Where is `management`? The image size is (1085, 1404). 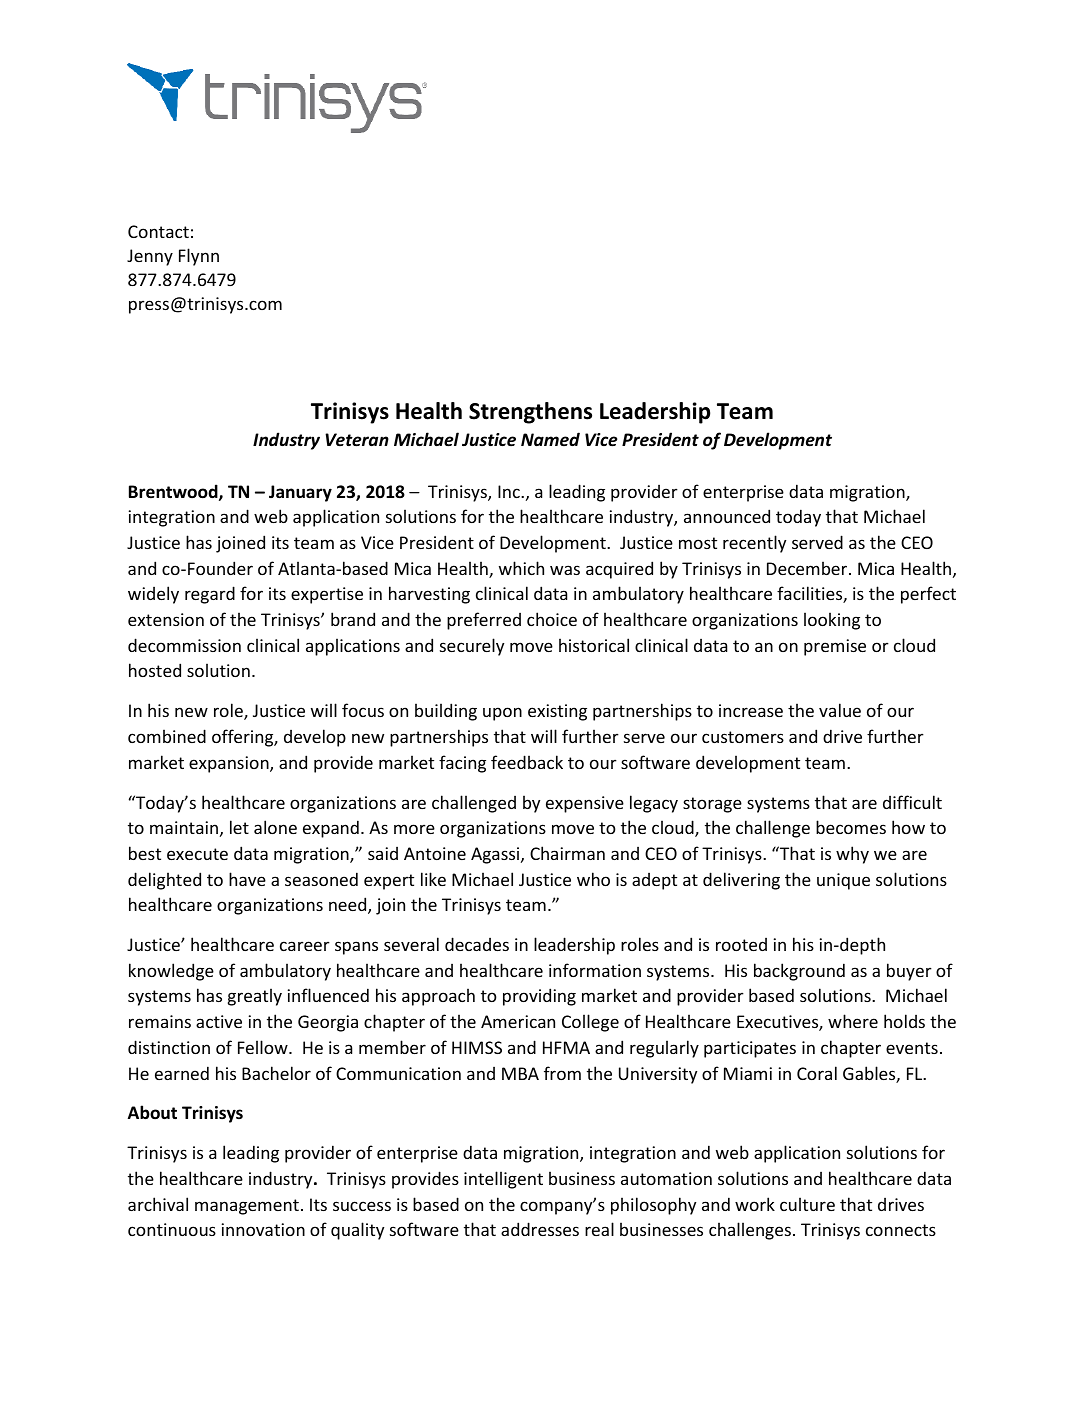
management is located at coordinates (247, 1207).
